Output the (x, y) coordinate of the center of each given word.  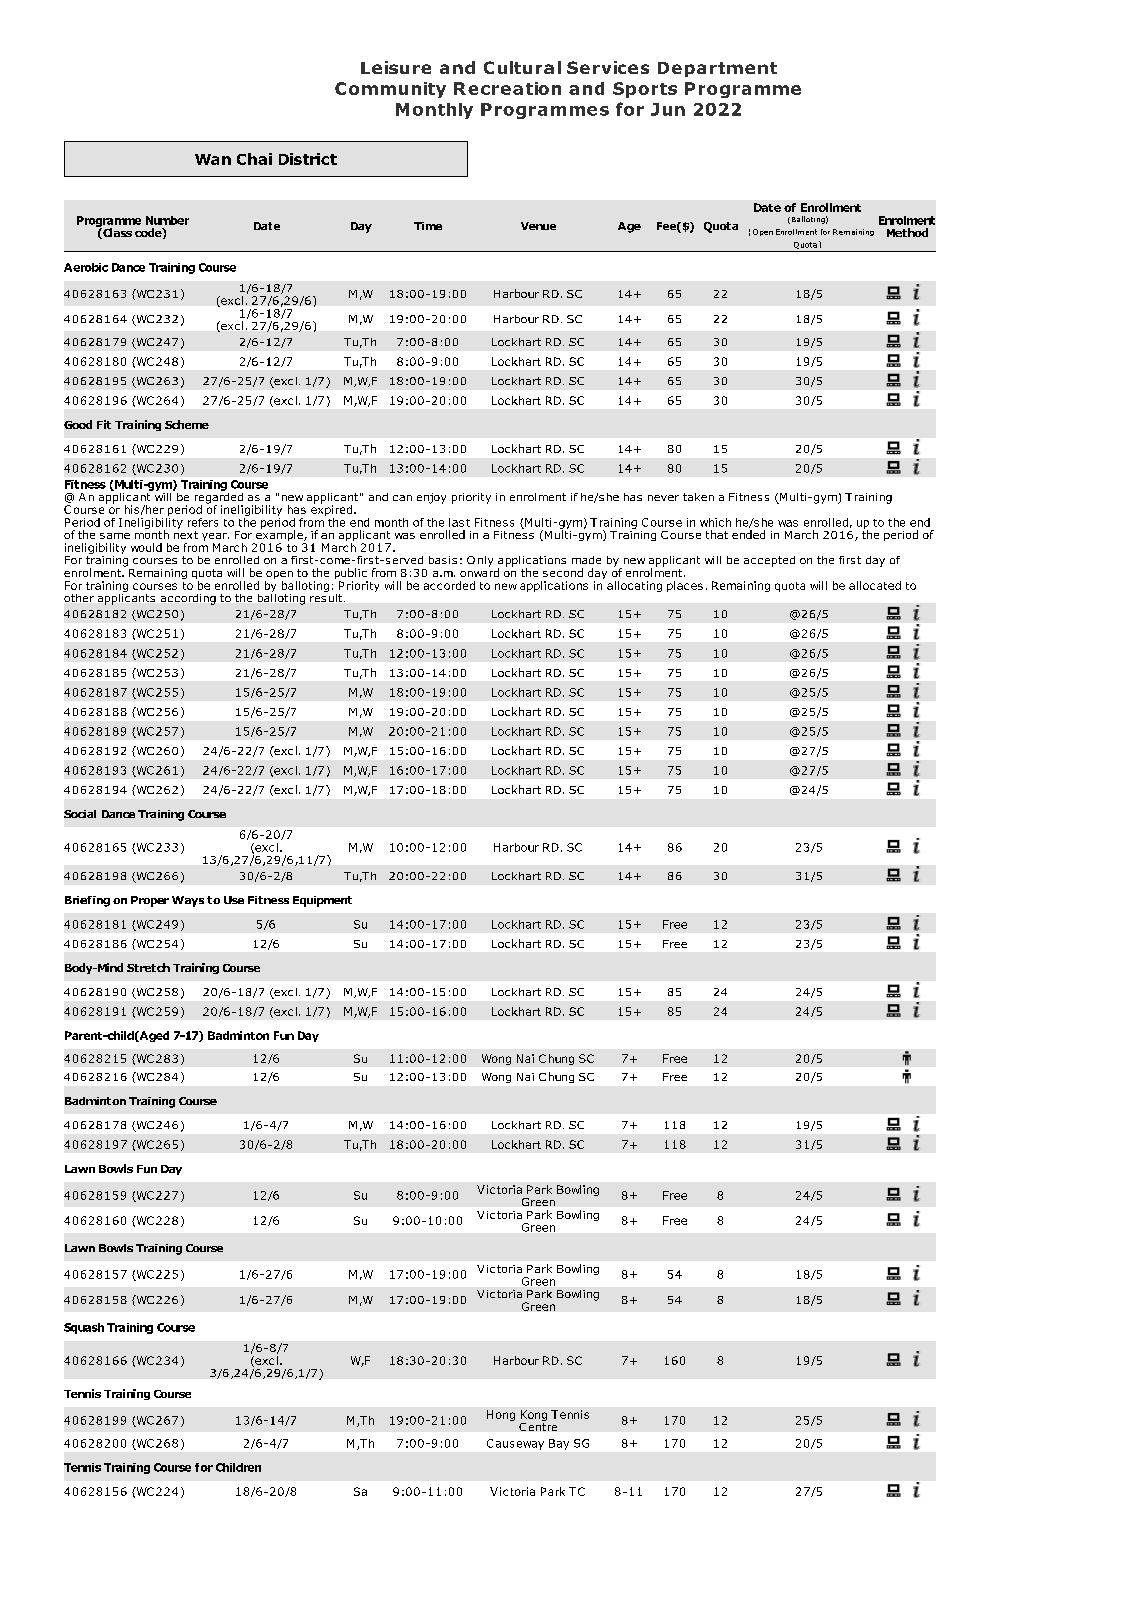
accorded (449, 585)
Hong (501, 1415)
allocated (875, 585)
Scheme (187, 424)
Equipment (322, 901)
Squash (84, 1328)
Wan (213, 159)
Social (80, 814)
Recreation (507, 88)
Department (717, 69)
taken (698, 497)
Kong (534, 1417)
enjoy (431, 498)
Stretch (148, 967)
